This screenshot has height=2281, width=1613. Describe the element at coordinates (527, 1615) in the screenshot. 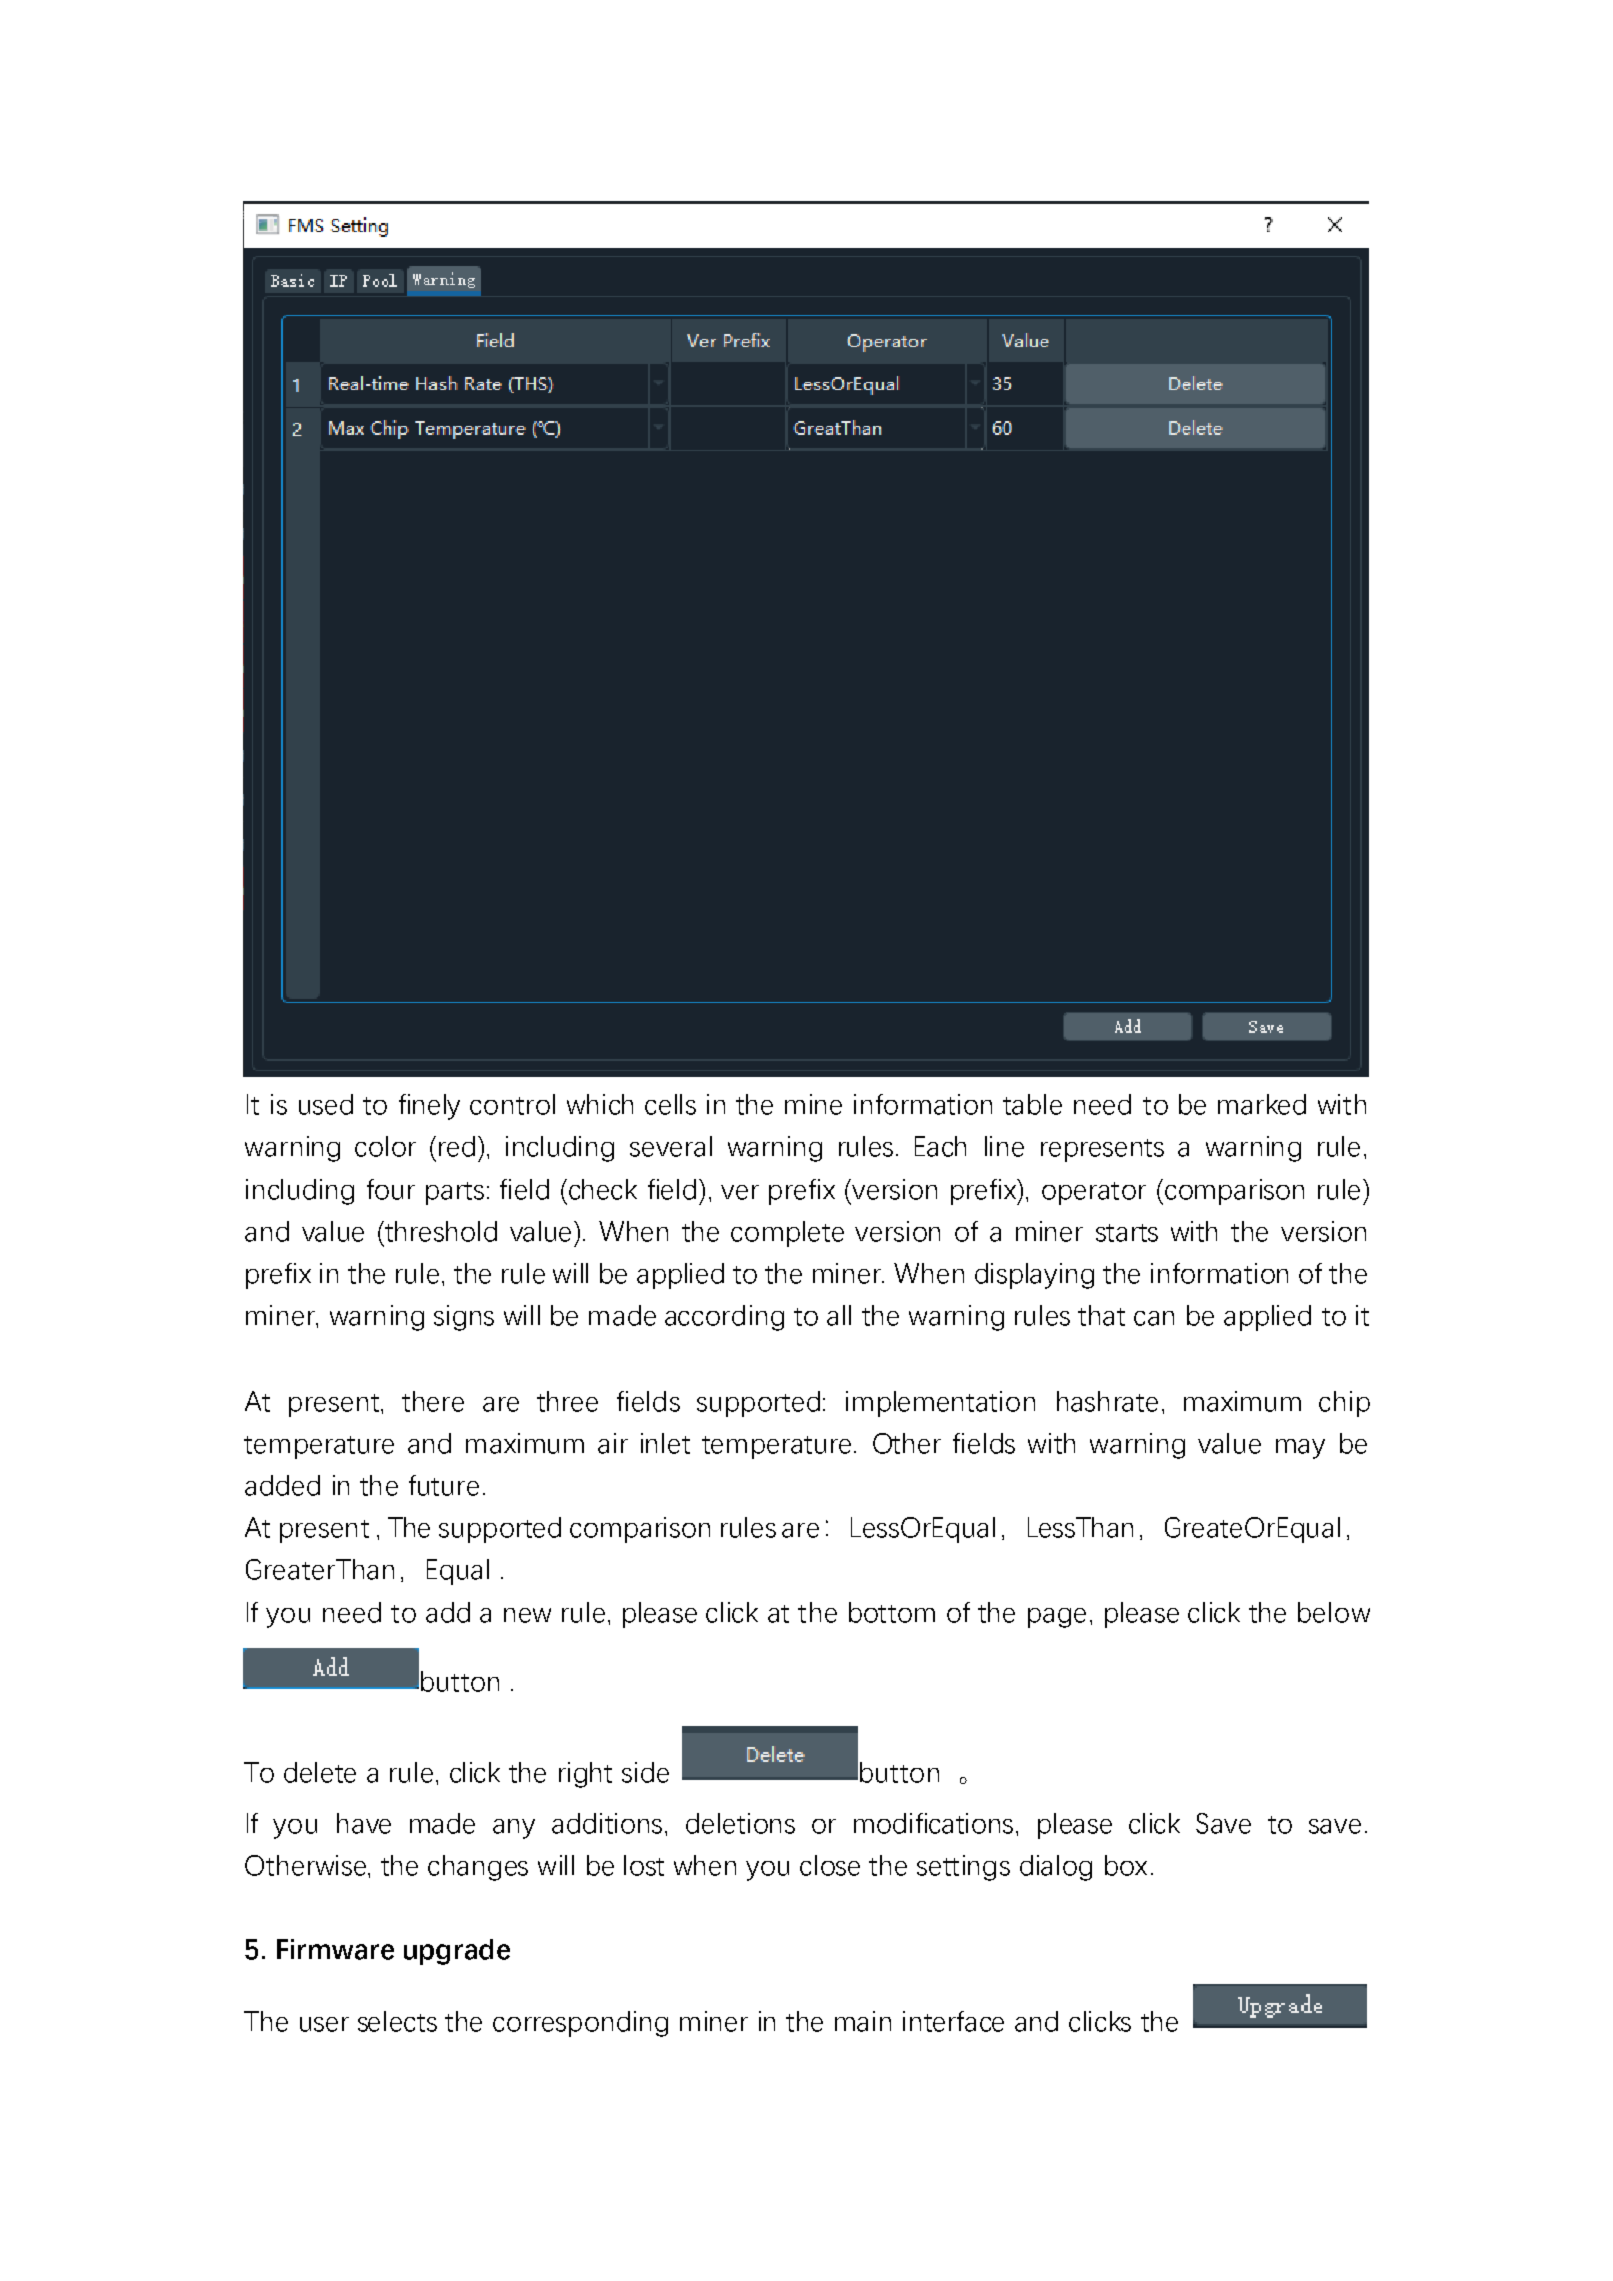

I see `new` at that location.
